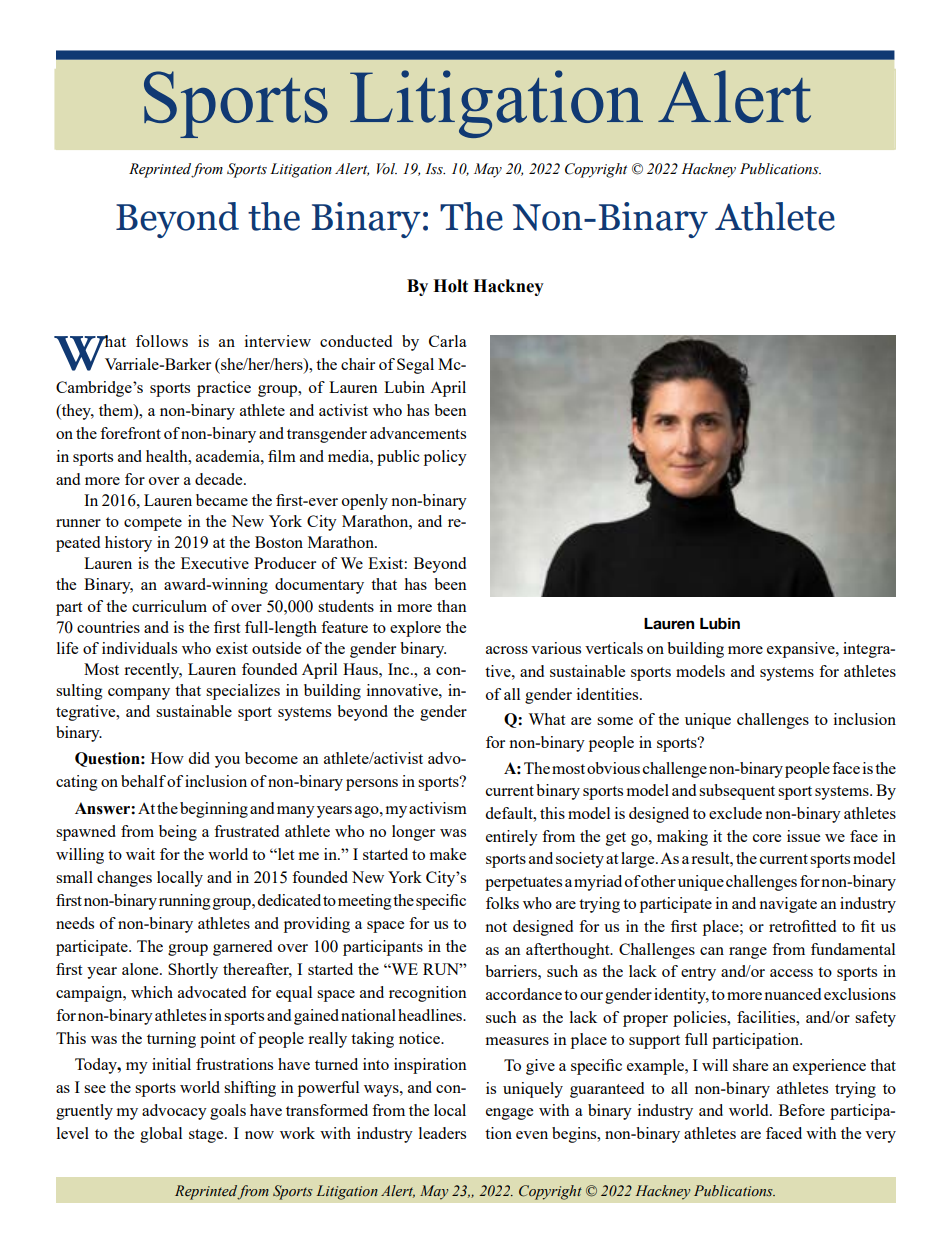 The width and height of the screenshot is (952, 1233). Describe the element at coordinates (418, 433) in the screenshot. I see `advancements` at that location.
